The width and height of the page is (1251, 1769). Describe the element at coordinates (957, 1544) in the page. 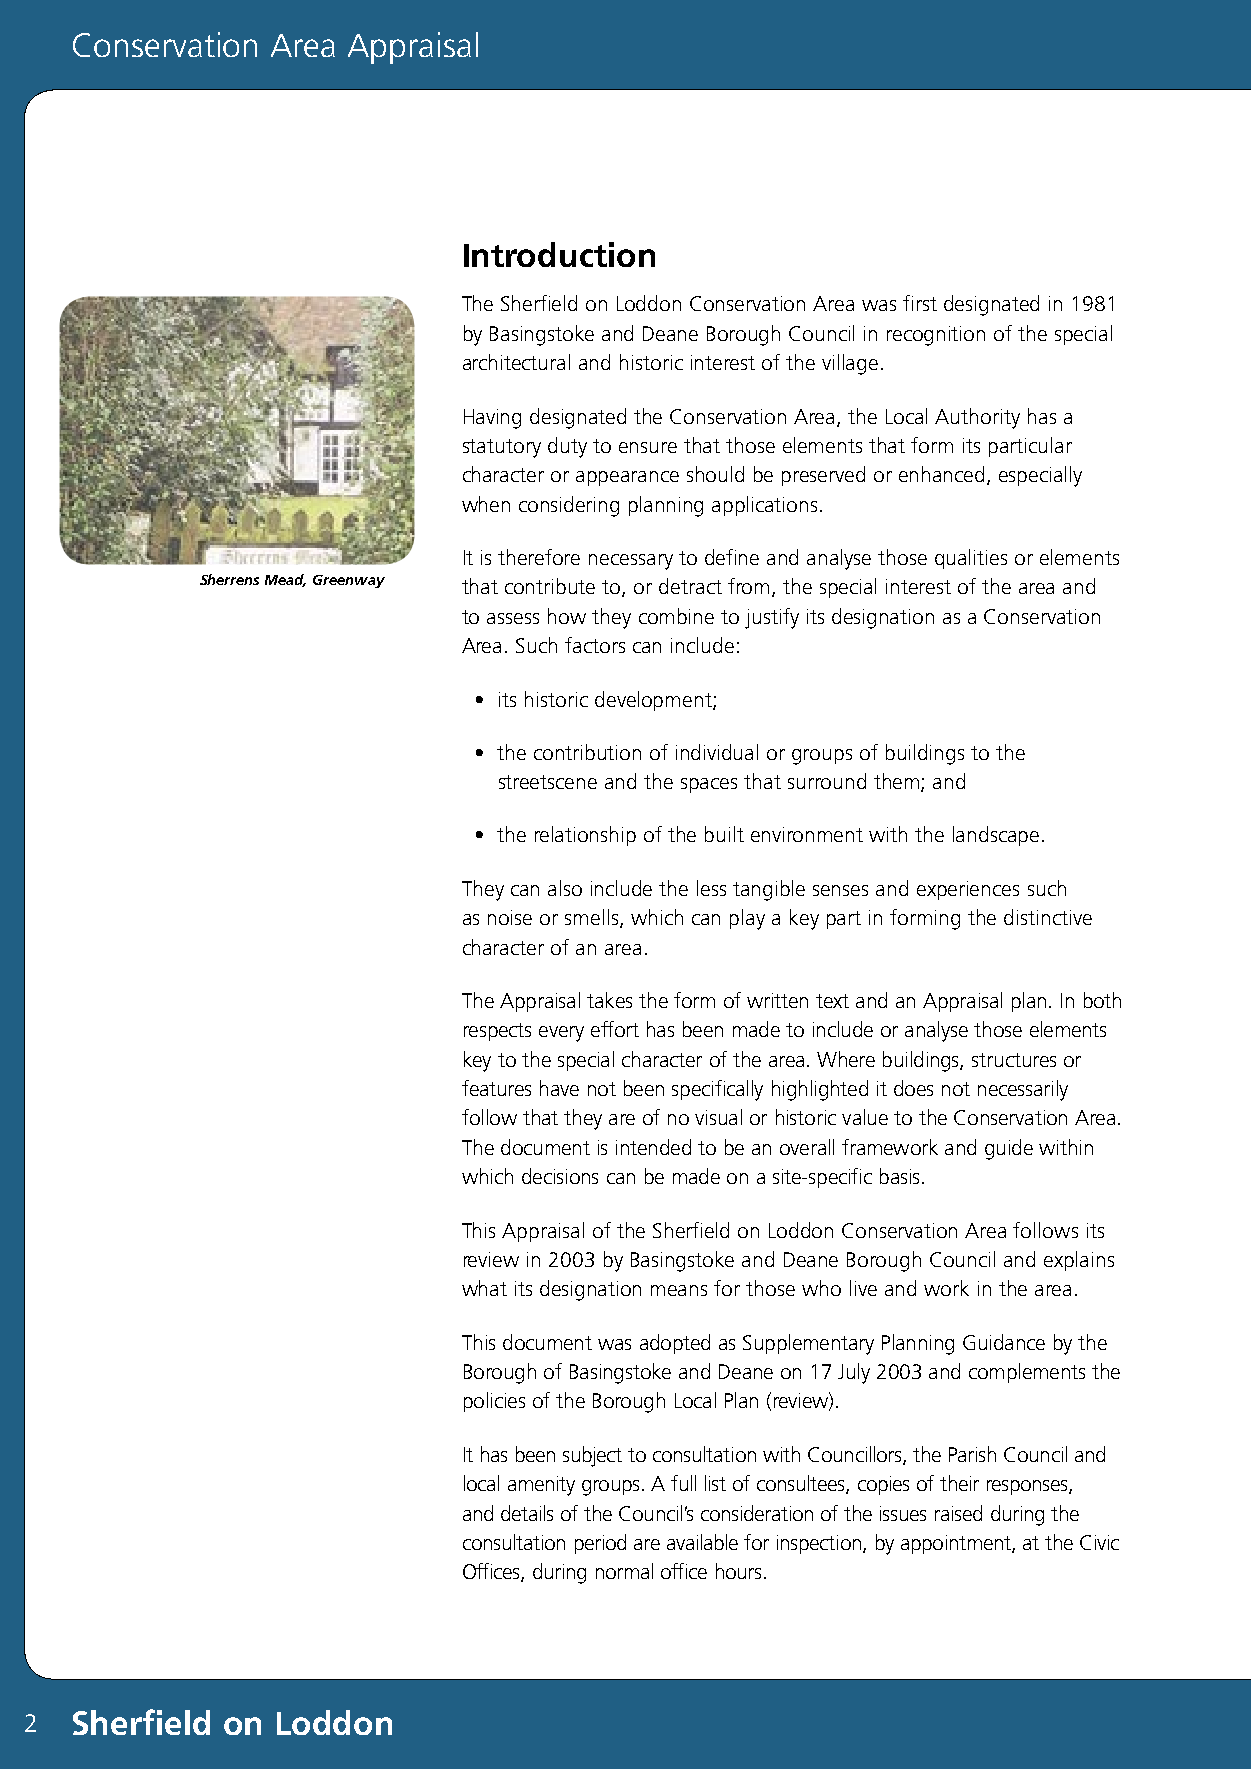

I see `appointment` at that location.
